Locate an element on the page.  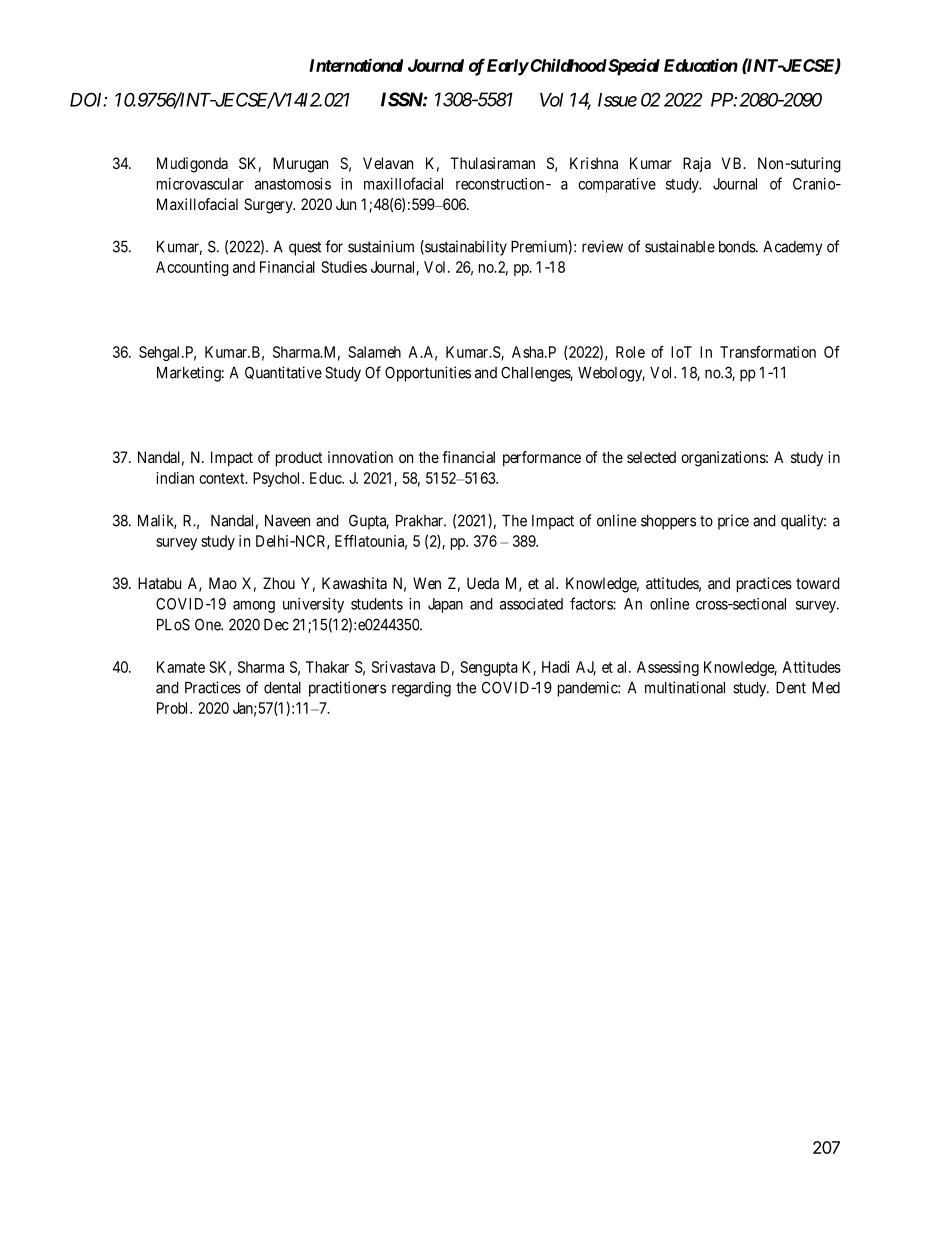
Childhood is located at coordinates (567, 65).
